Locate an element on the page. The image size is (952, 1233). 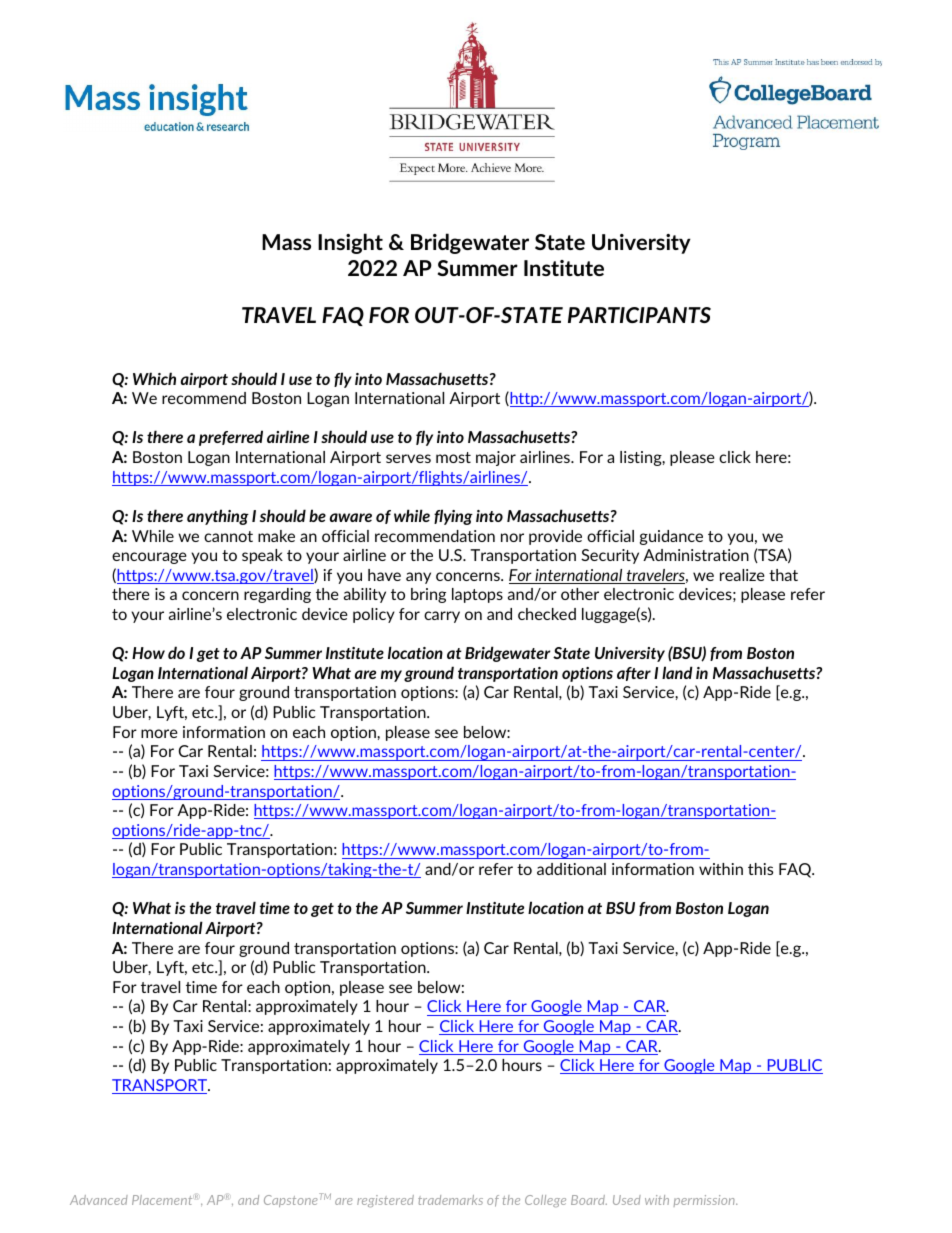
trademarks is located at coordinates (450, 1200).
